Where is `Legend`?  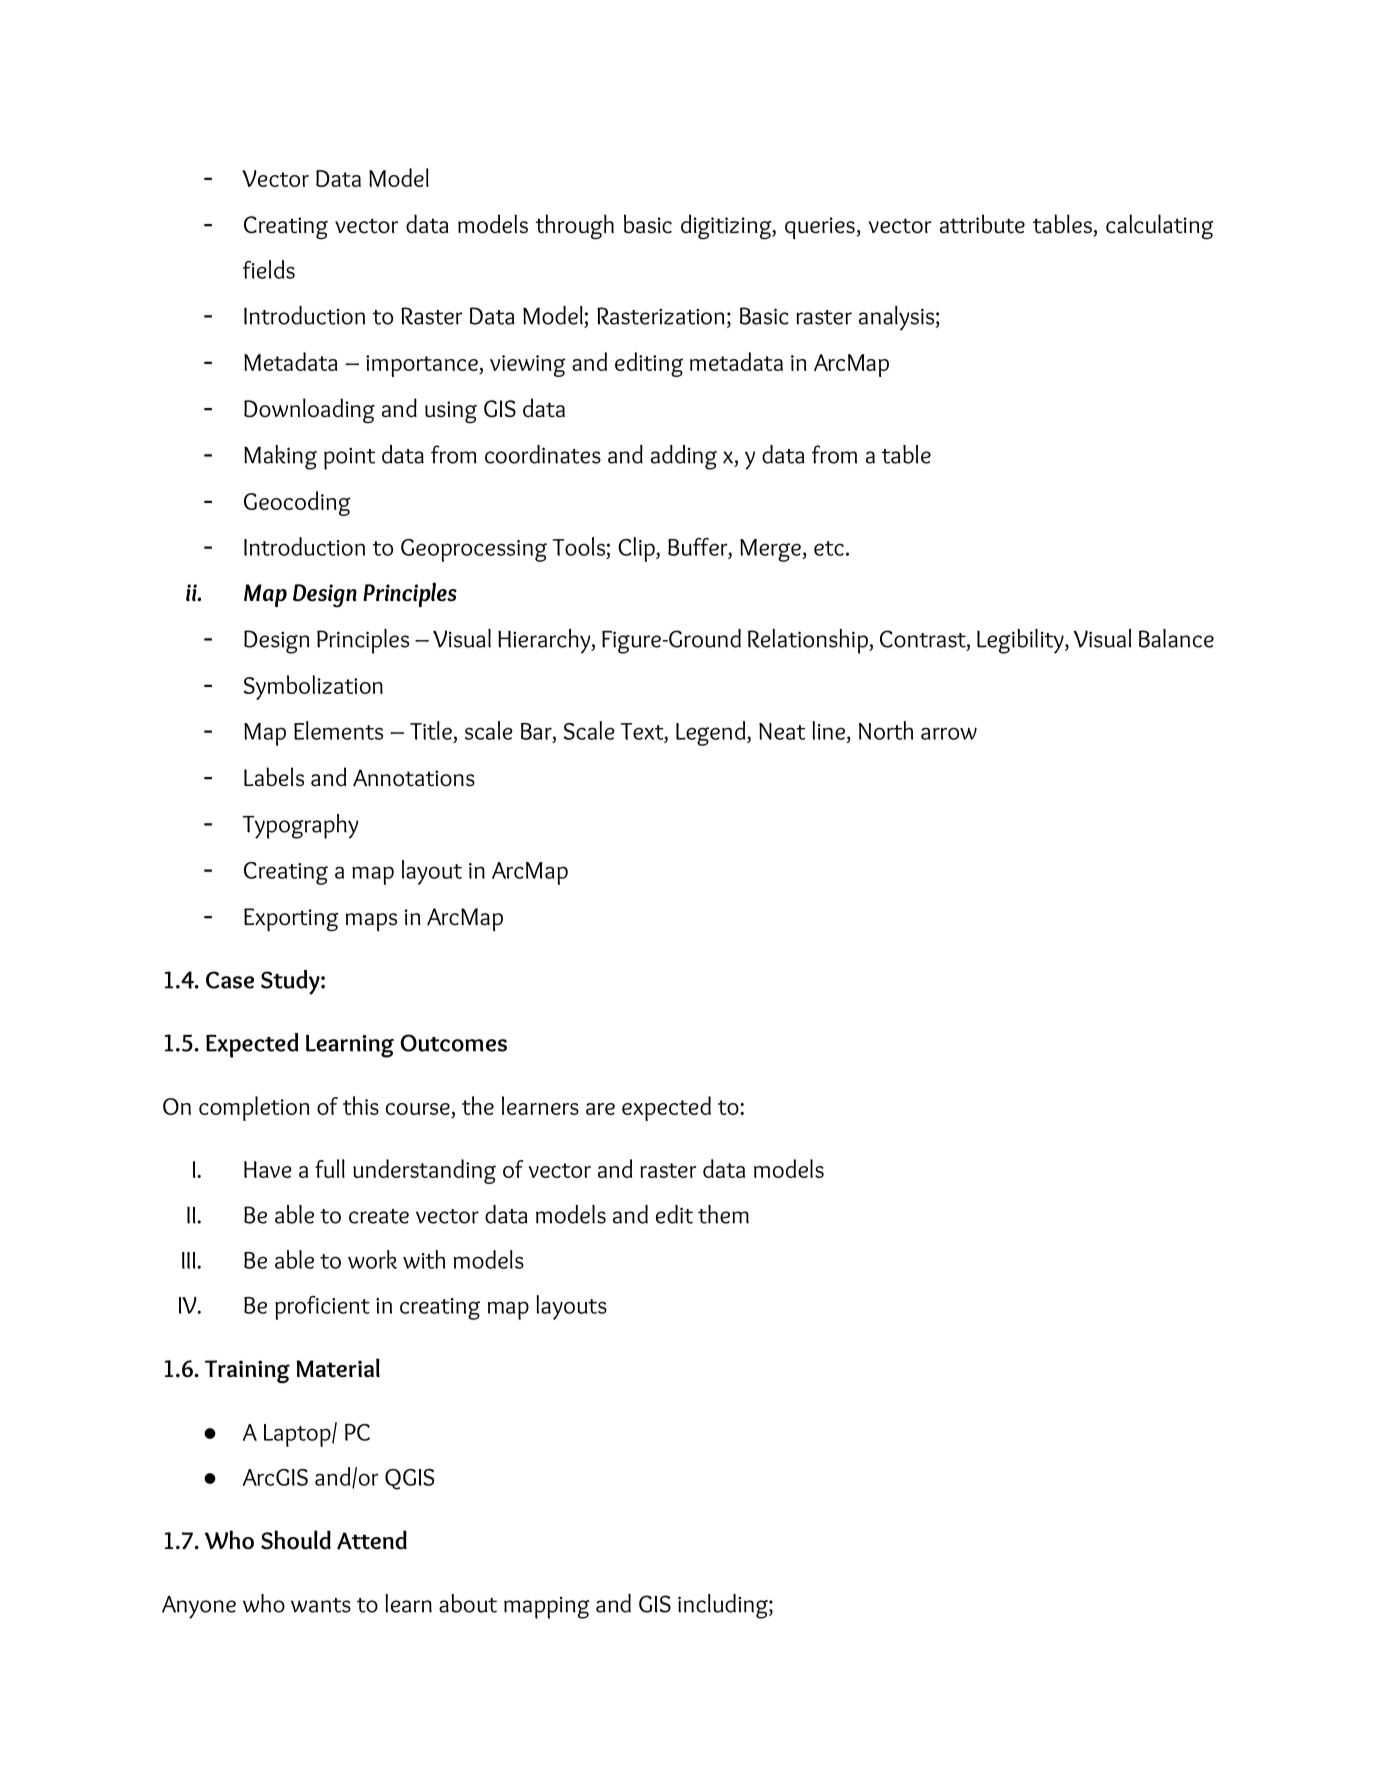 Legend is located at coordinates (712, 733).
